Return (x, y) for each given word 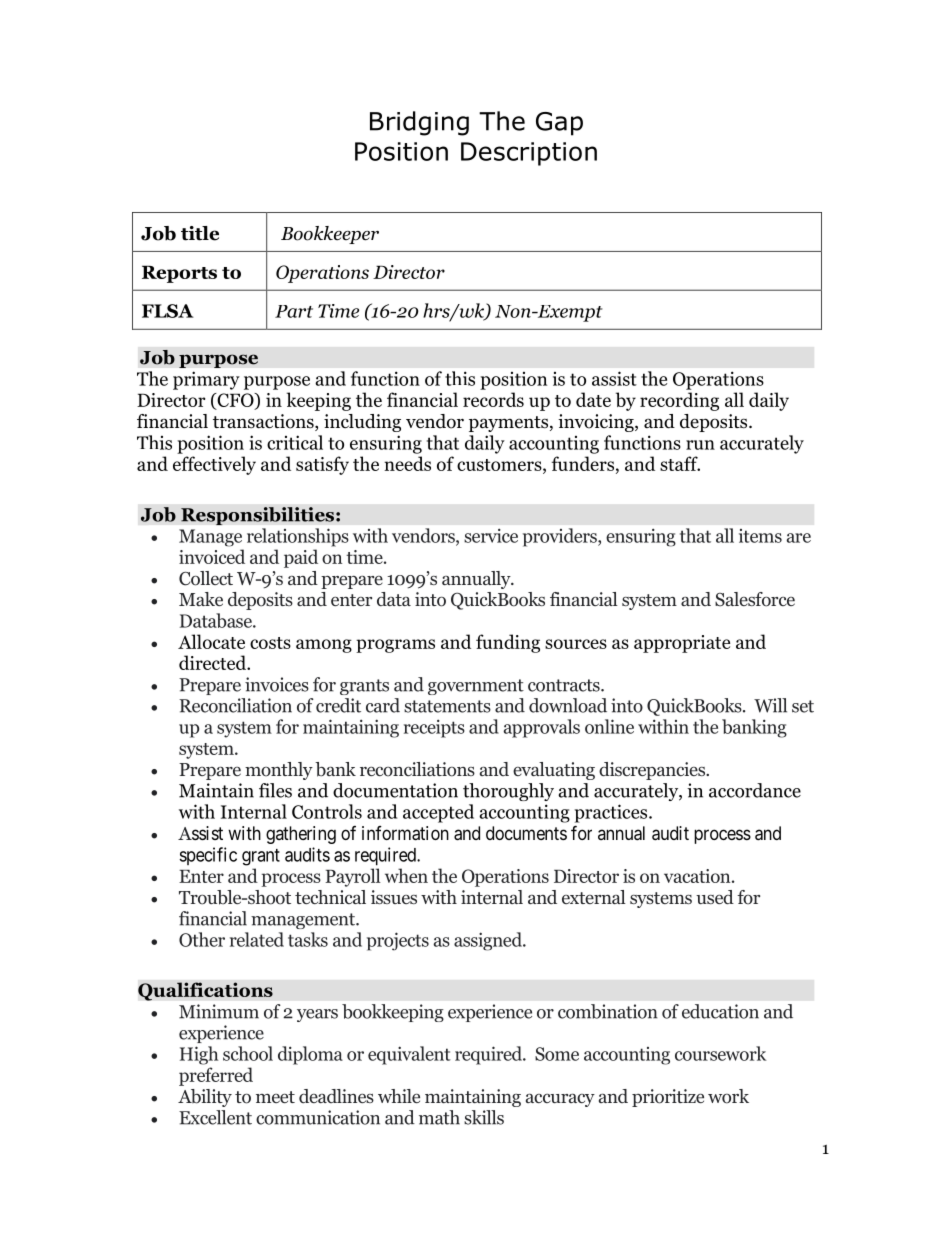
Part (294, 311)
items (760, 536)
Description (529, 154)
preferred (216, 1076)
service (491, 536)
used (715, 897)
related (257, 939)
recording (679, 401)
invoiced (212, 556)
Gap (559, 124)
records (493, 399)
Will (770, 705)
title (200, 233)
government (476, 687)
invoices (277, 684)
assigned (489, 941)
